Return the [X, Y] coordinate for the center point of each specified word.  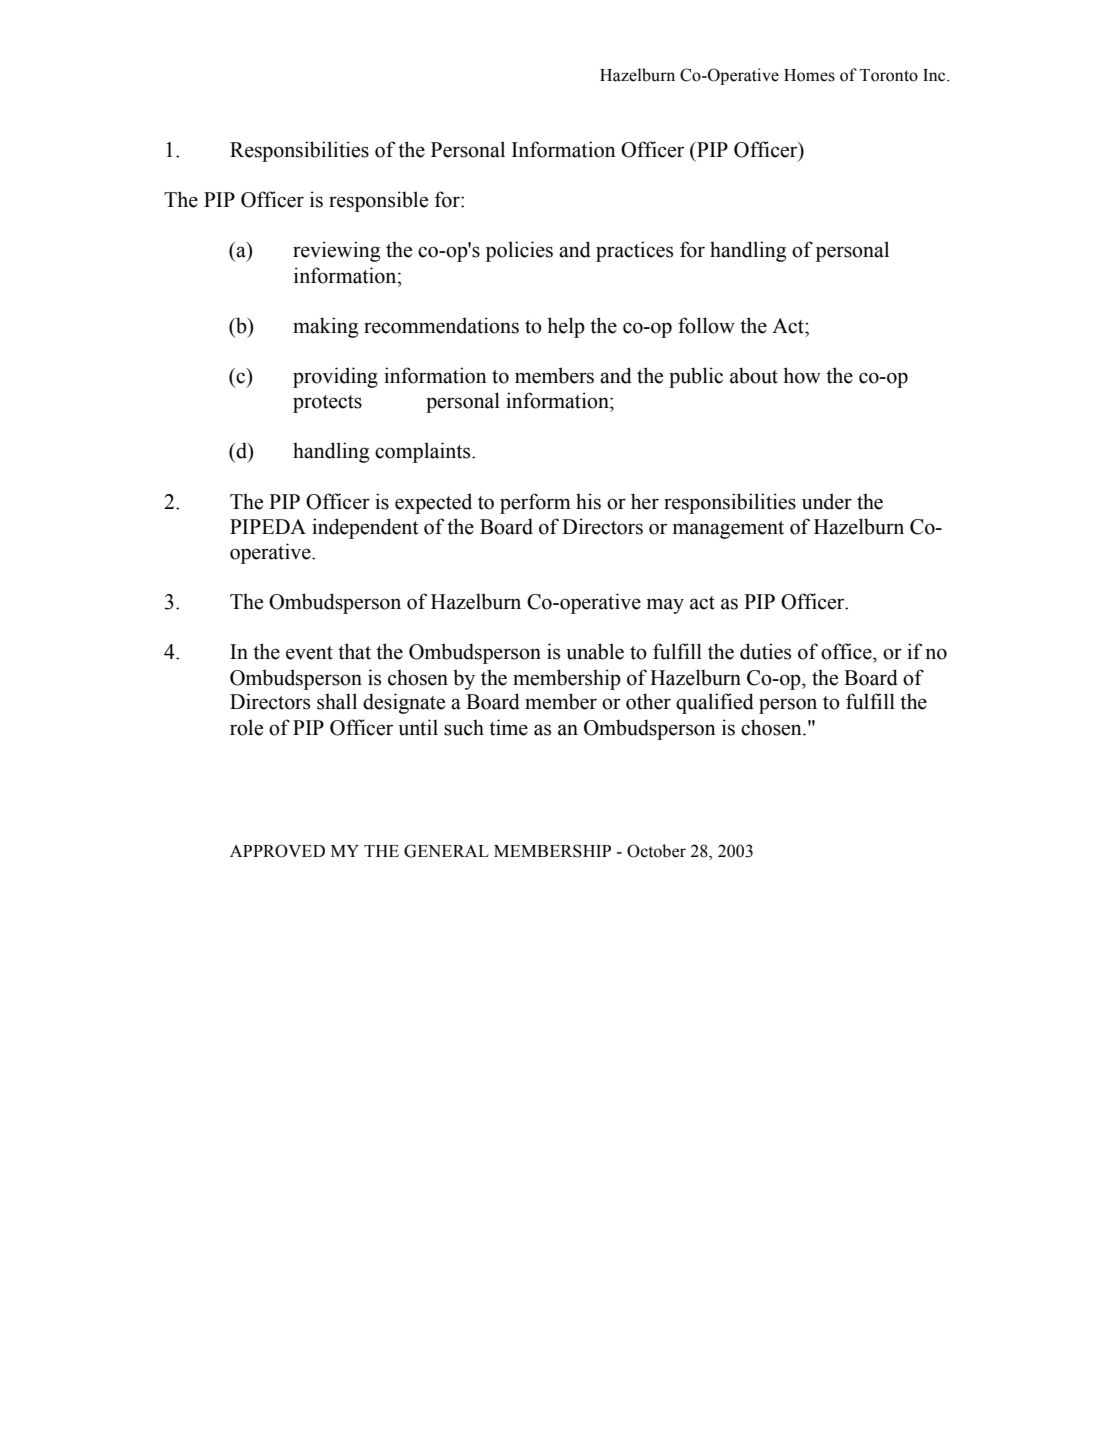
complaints [424, 452]
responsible [378, 201]
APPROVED [277, 851]
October [656, 851]
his [588, 501]
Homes [809, 75]
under [827, 501]
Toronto [889, 75]
